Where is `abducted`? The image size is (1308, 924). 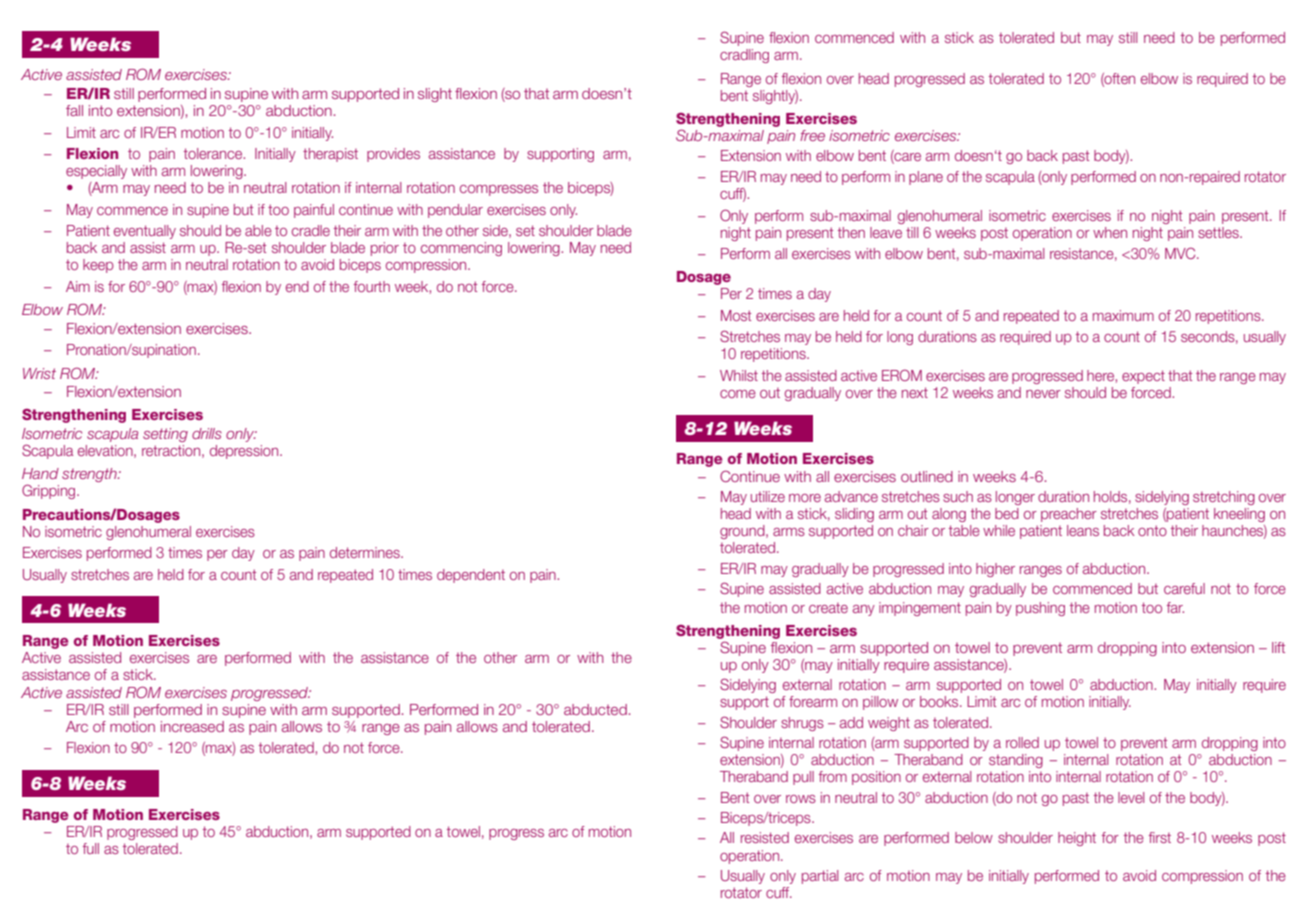
abducted is located at coordinates (595, 709).
